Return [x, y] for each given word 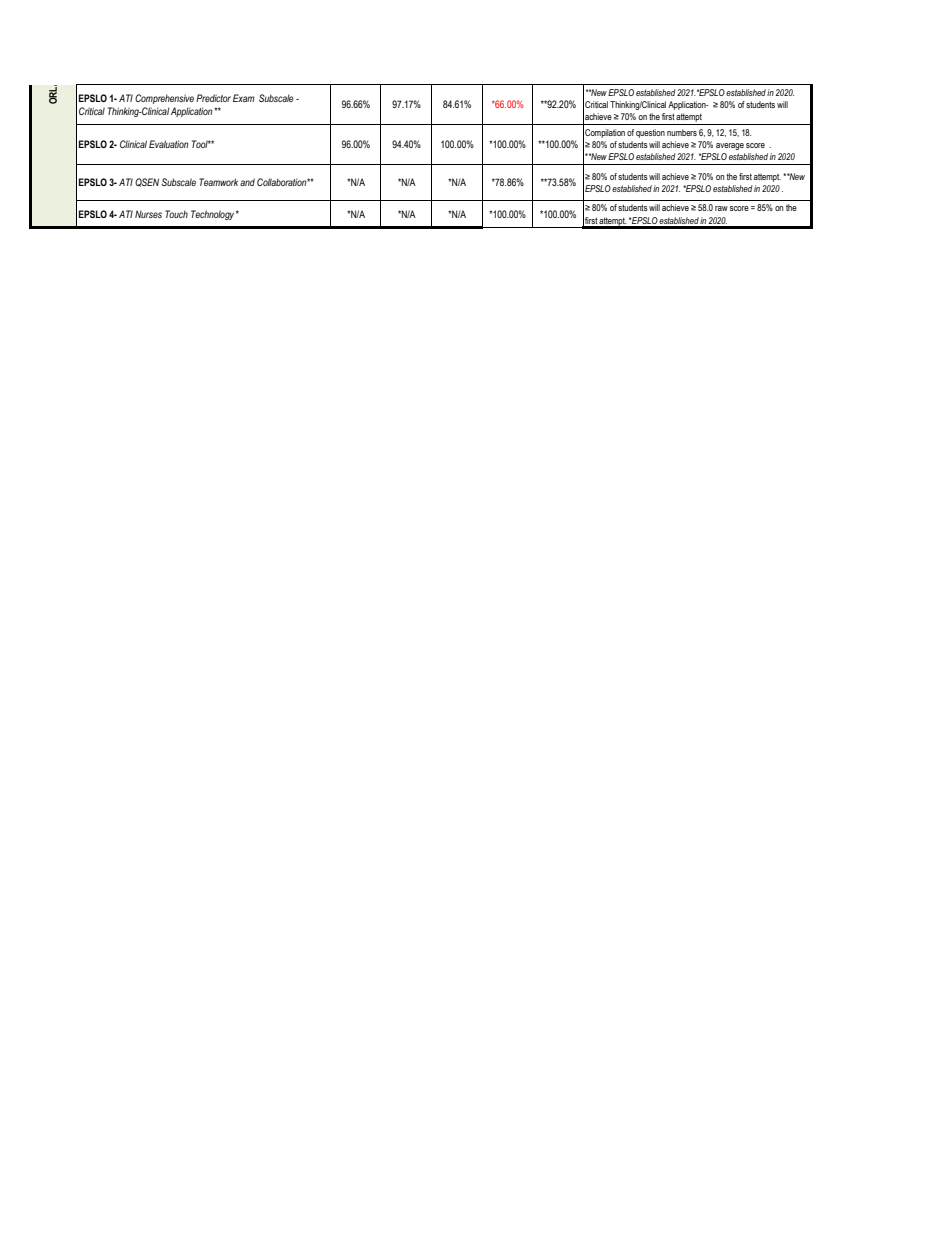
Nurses [148, 214]
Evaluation [168, 144]
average [730, 146]
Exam [244, 98]
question [650, 133]
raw [721, 208]
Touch [176, 214]
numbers [682, 132]
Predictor [213, 98]
